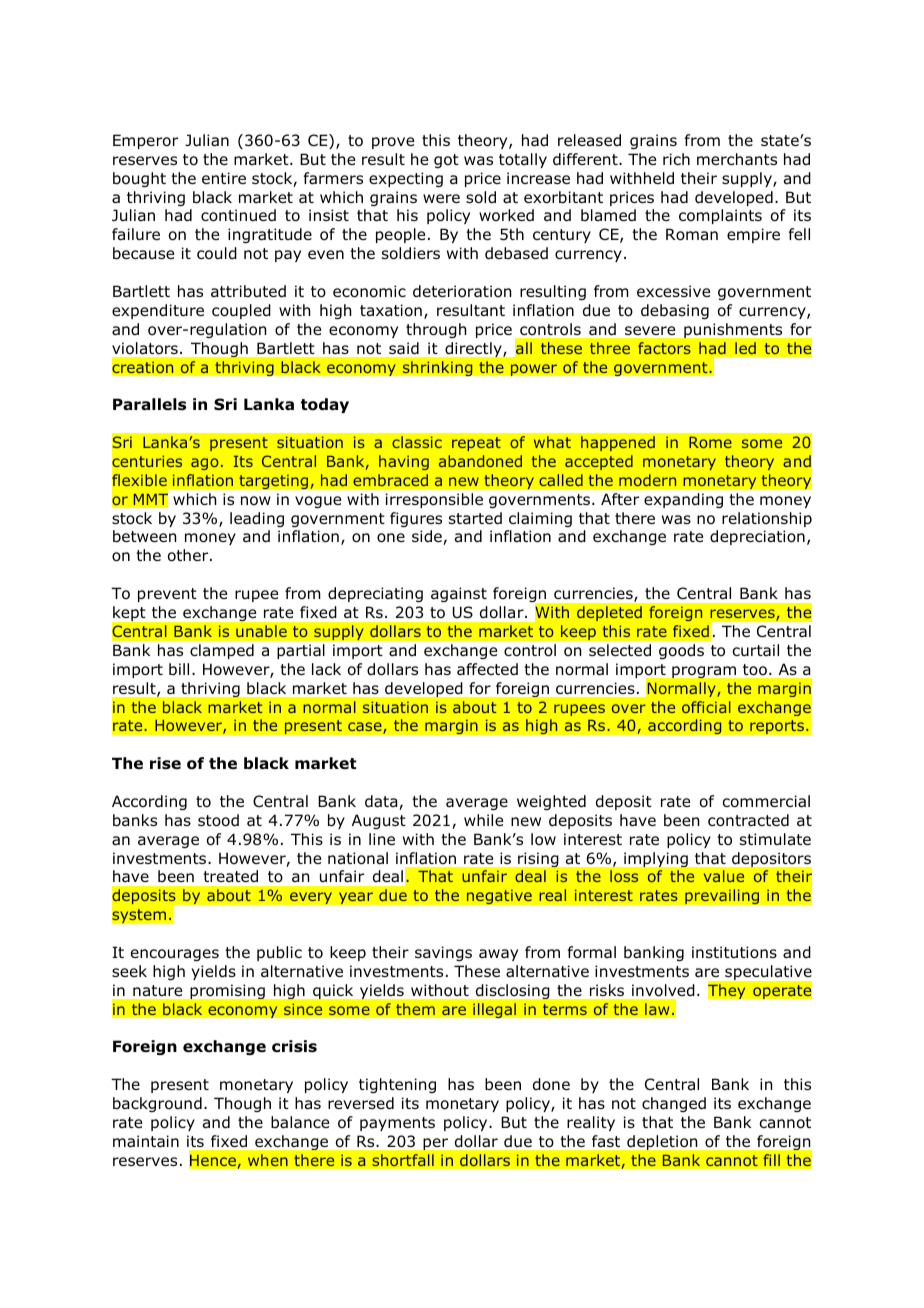  Describe the element at coordinates (149, 404) in the screenshot. I see `Parallels` at that location.
